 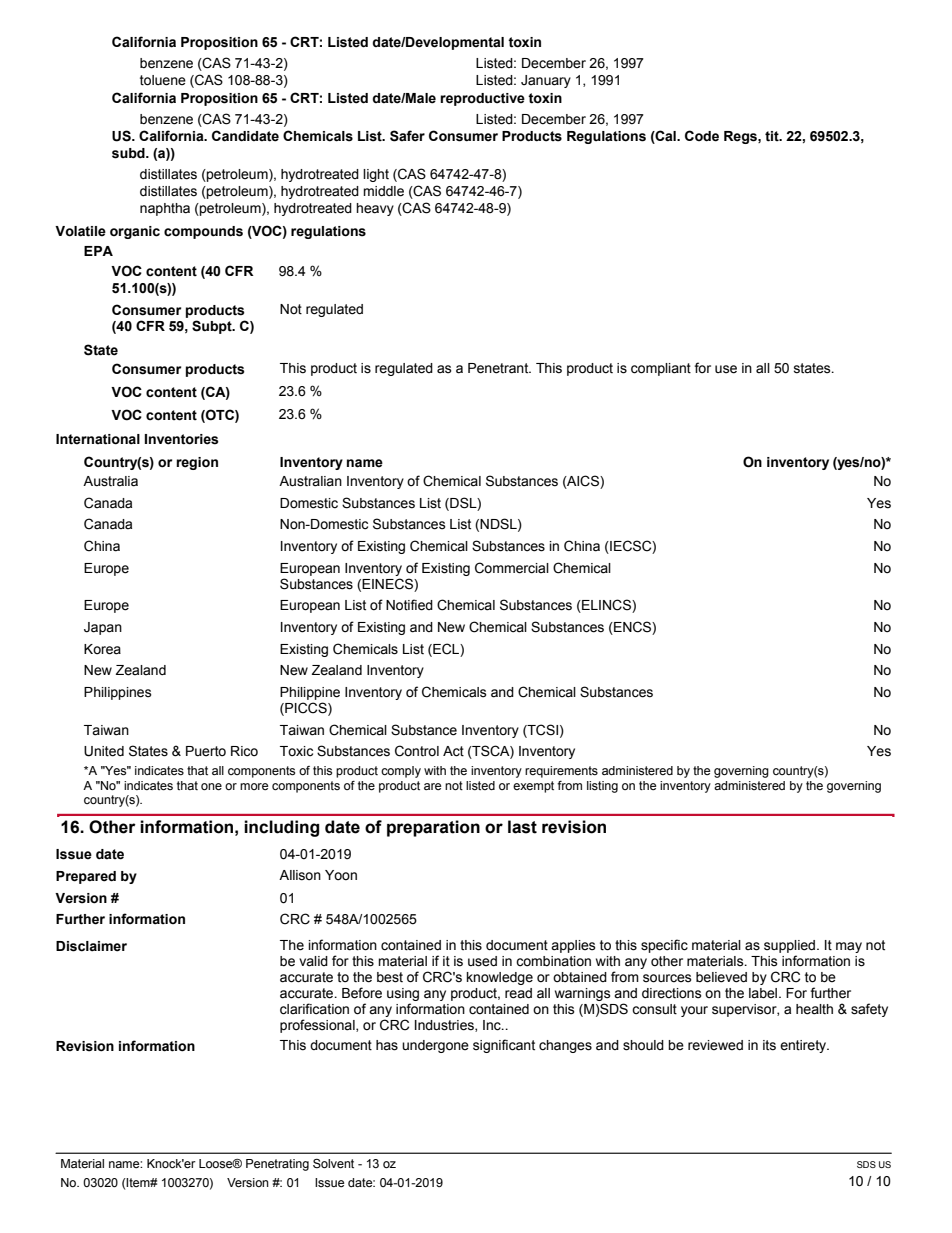 I want to click on significant, so click(x=504, y=1046).
